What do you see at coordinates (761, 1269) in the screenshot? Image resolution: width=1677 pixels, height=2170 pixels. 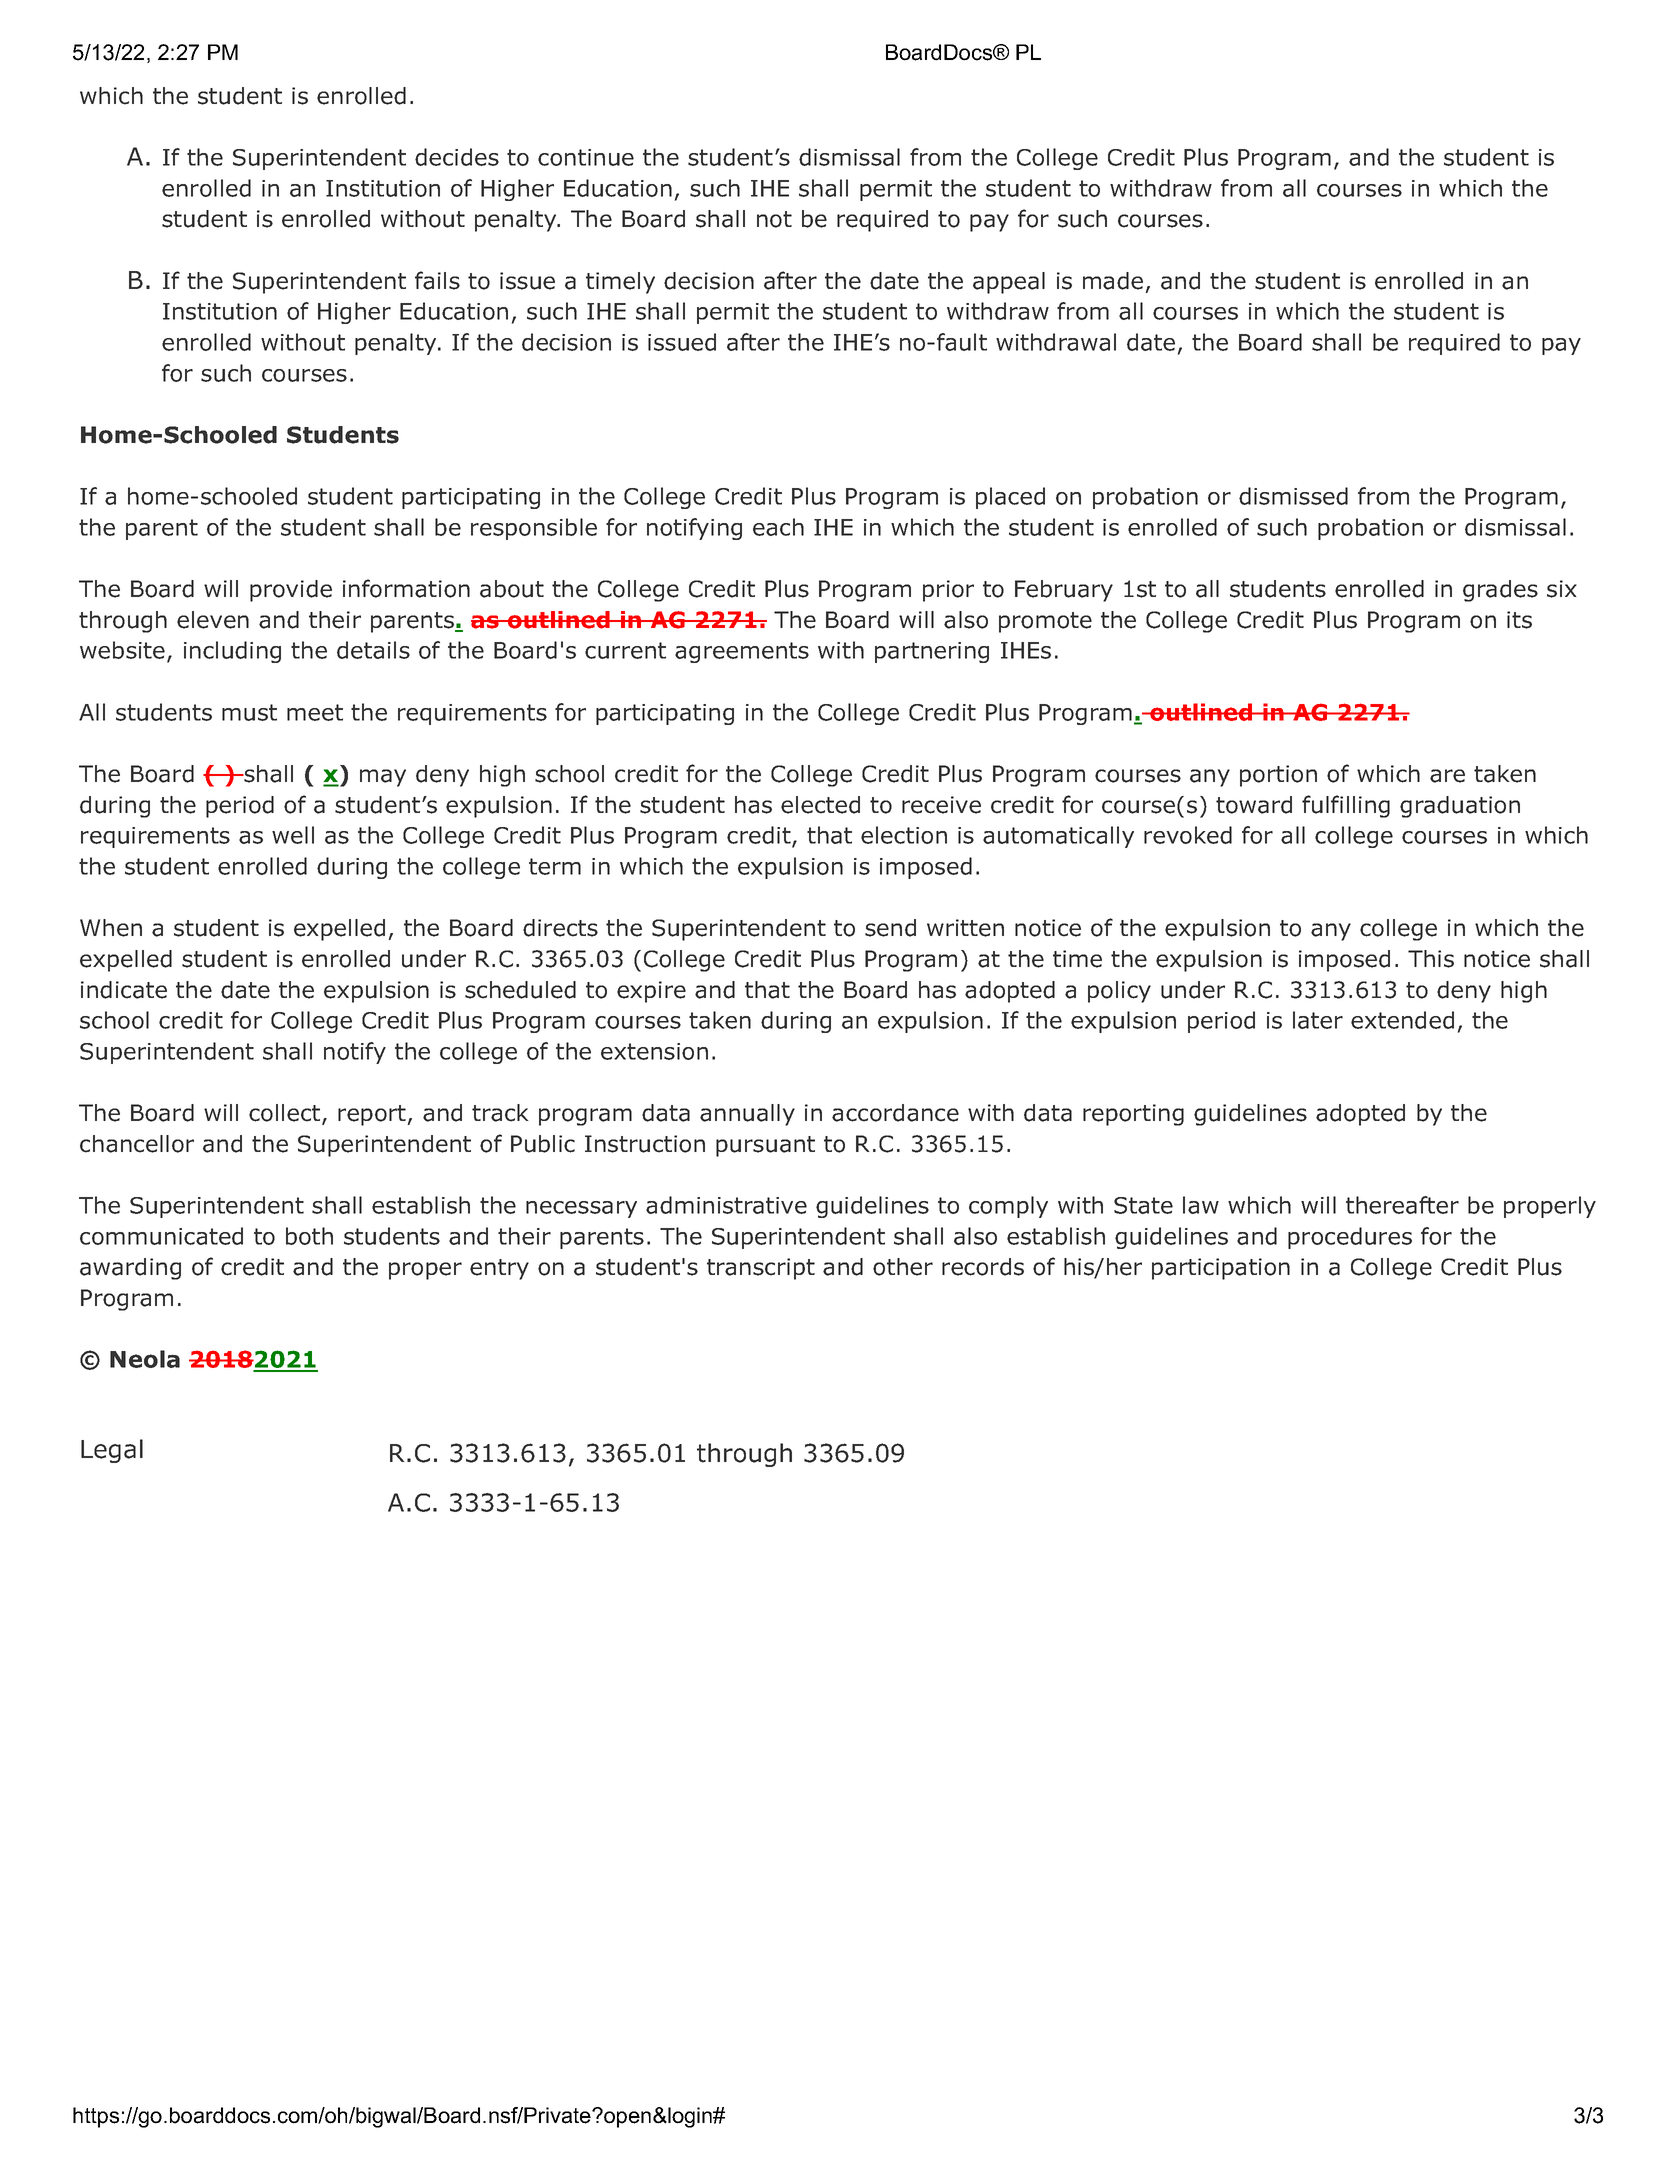 I see `transcript` at bounding box center [761, 1269].
